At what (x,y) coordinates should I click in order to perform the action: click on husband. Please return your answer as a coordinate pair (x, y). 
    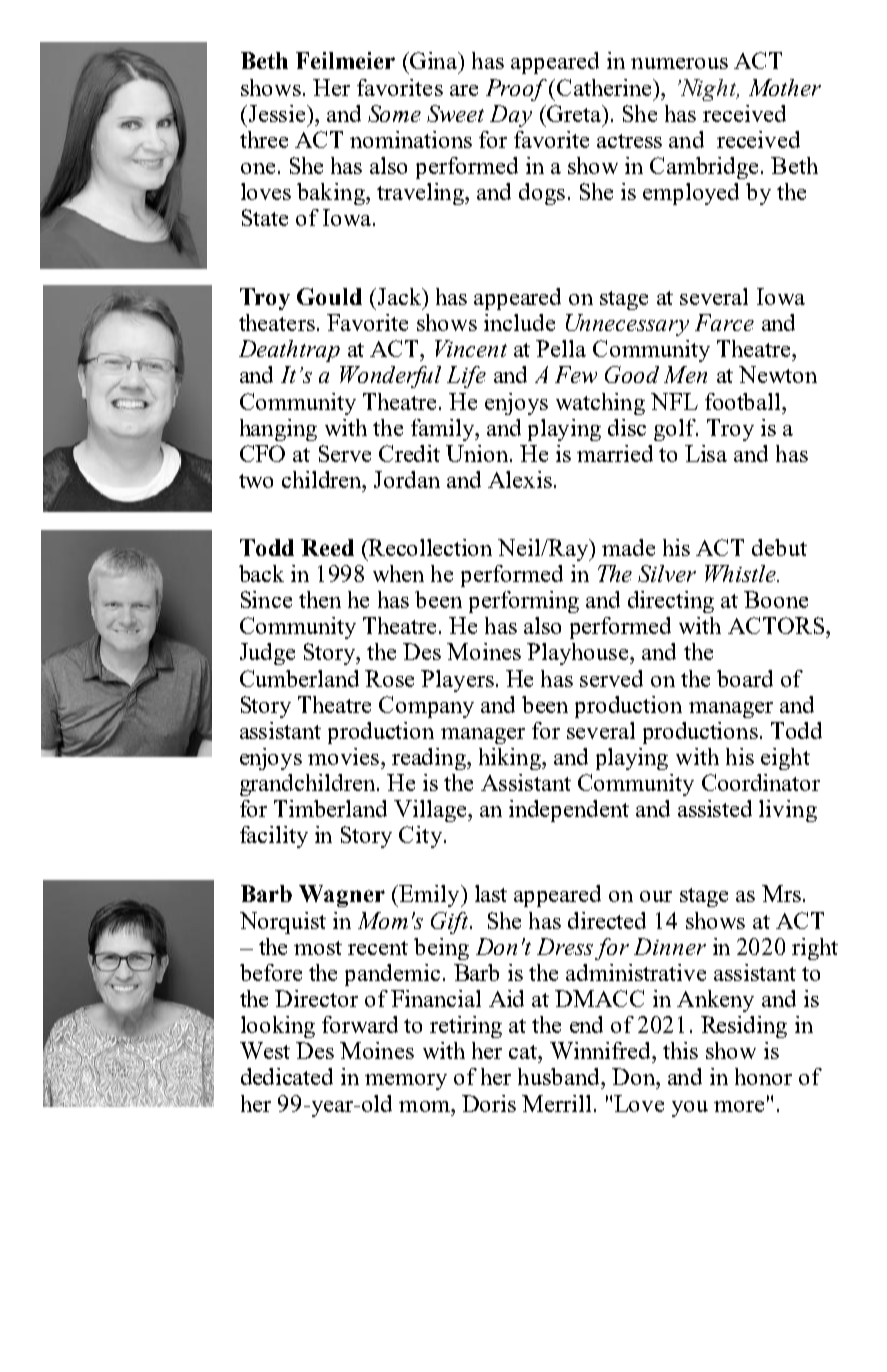
    Looking at the image, I should click on (560, 1076).
